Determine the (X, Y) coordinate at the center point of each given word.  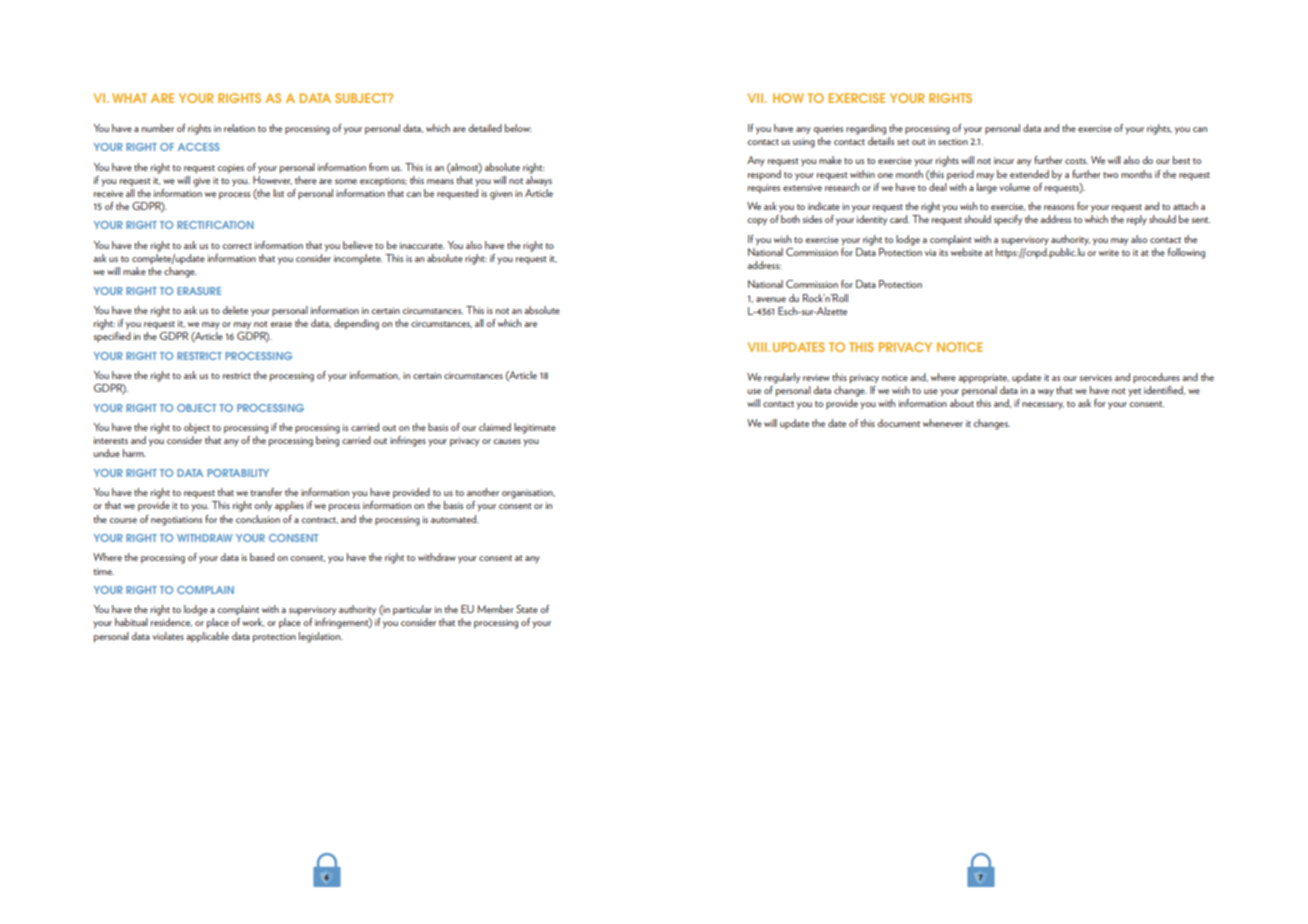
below (518, 128)
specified (112, 337)
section (953, 141)
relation (239, 128)
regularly (782, 378)
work (253, 622)
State (527, 609)
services (1096, 377)
